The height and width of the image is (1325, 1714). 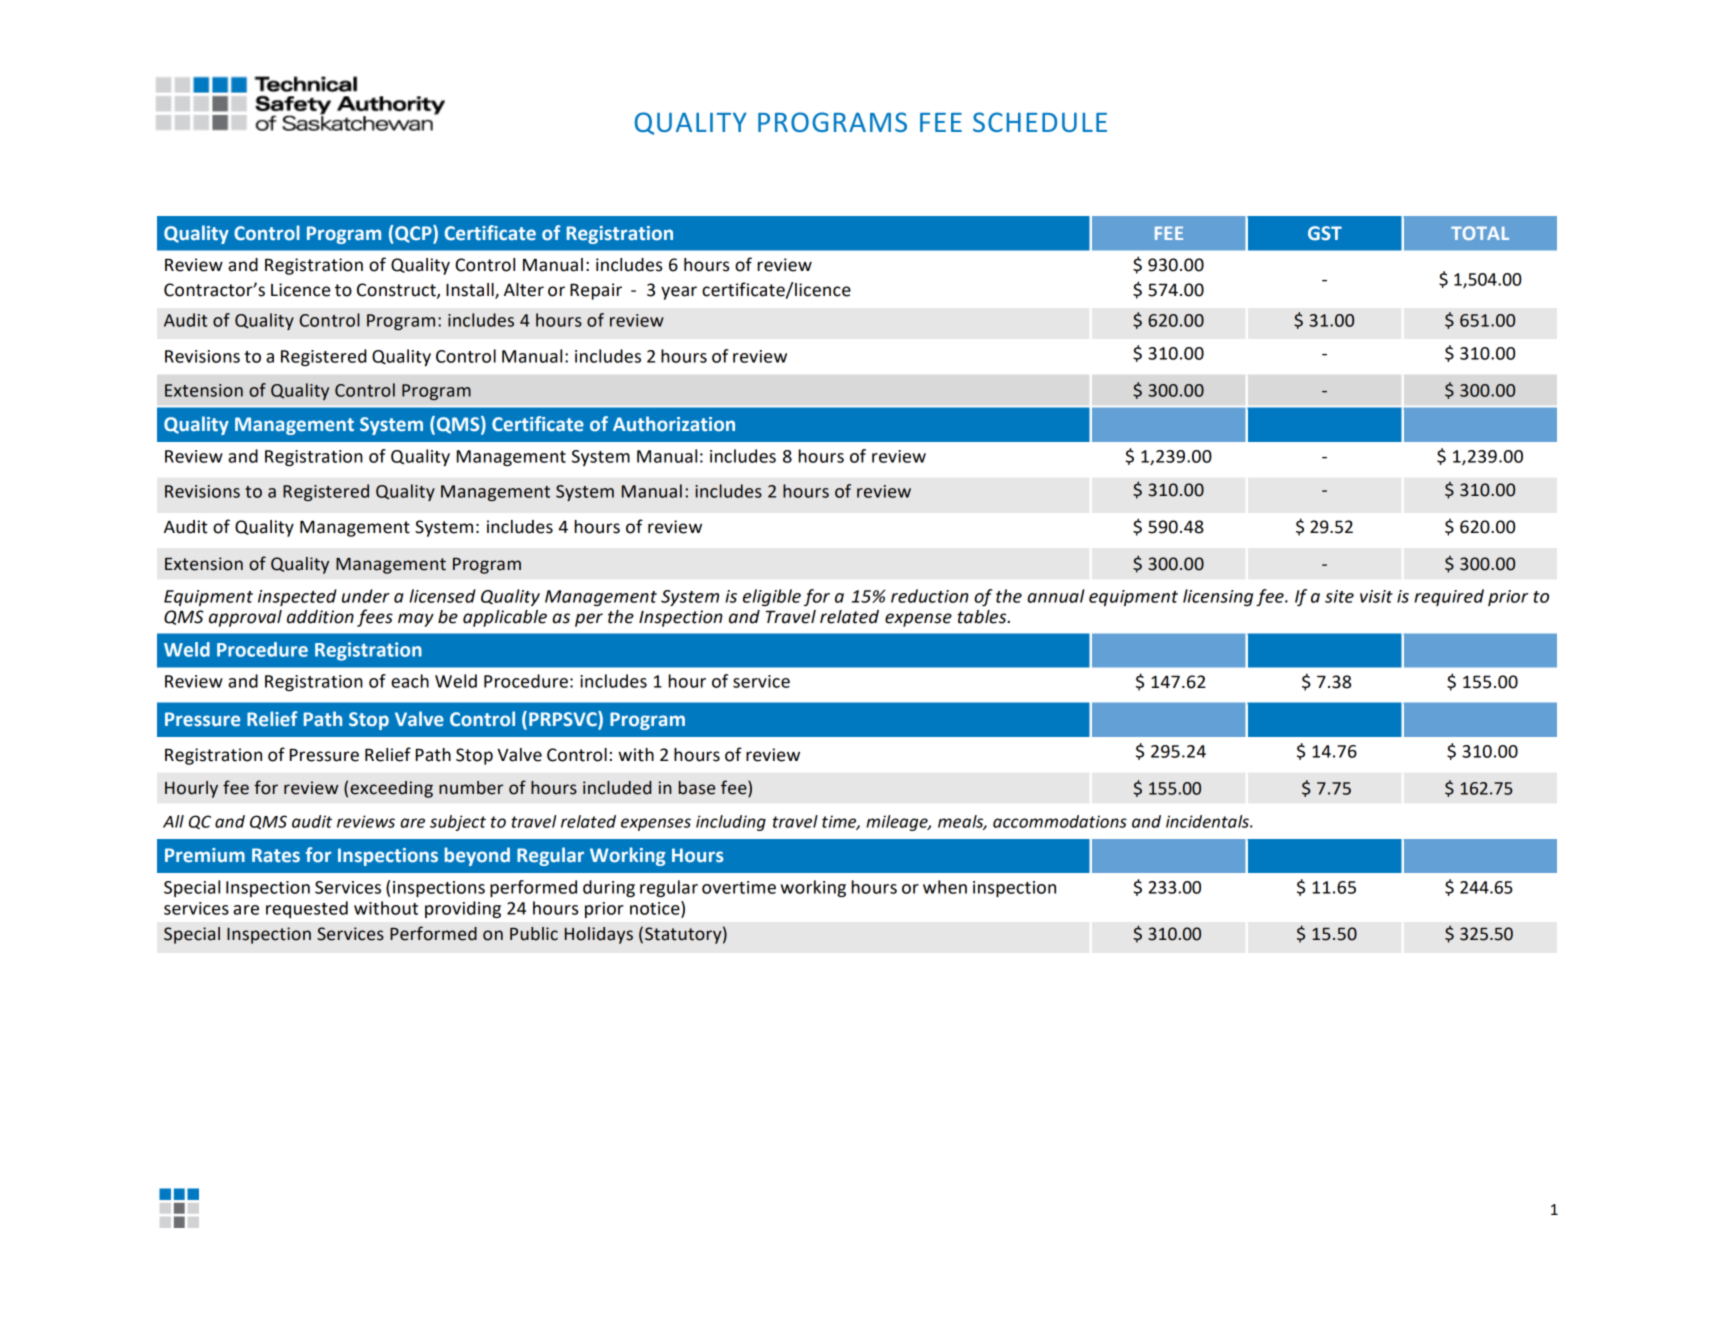 What do you see at coordinates (307, 909) in the image?
I see `requested` at bounding box center [307, 909].
